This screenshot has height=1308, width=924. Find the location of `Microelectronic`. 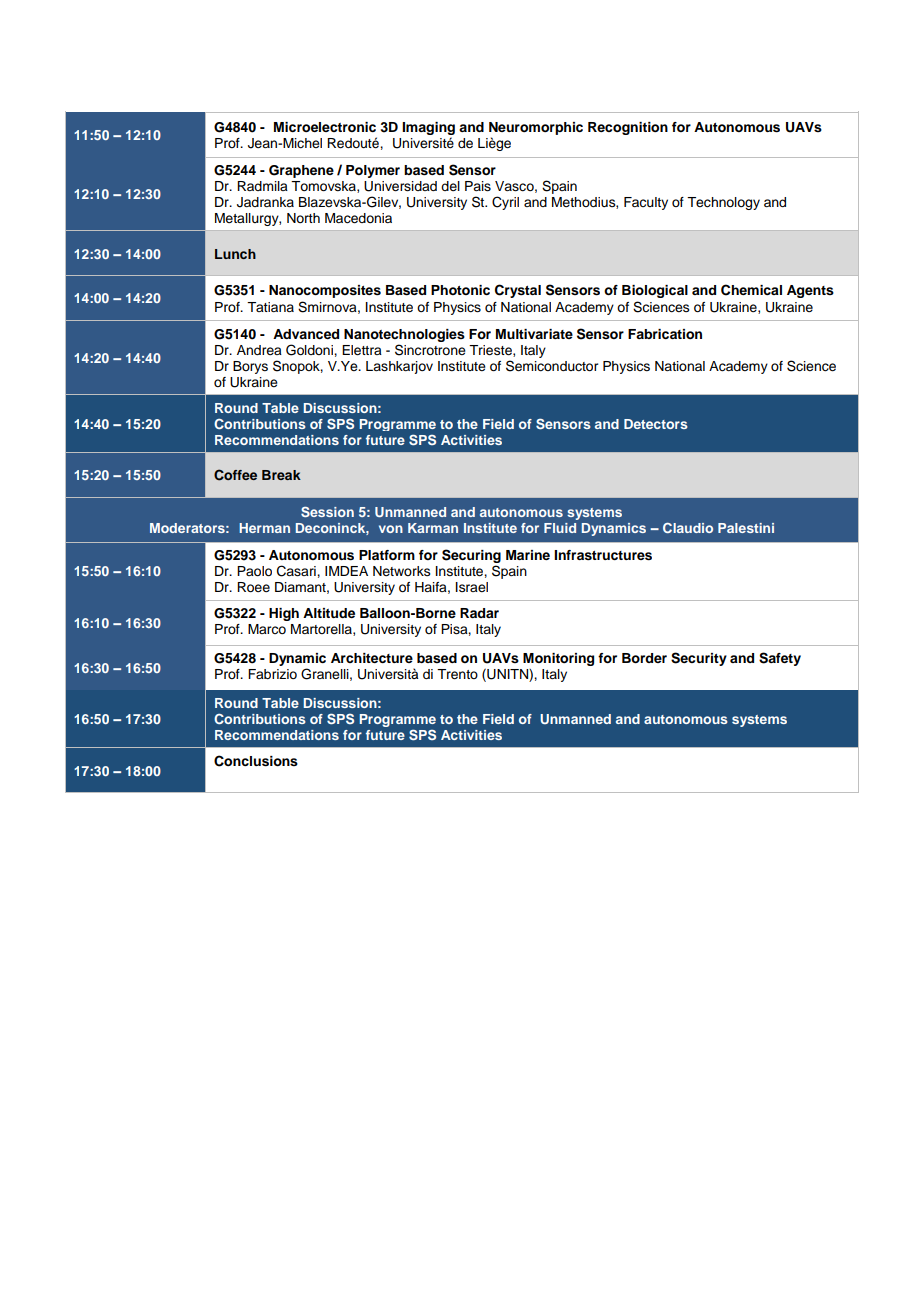

Microelectronic is located at coordinates (325, 127).
